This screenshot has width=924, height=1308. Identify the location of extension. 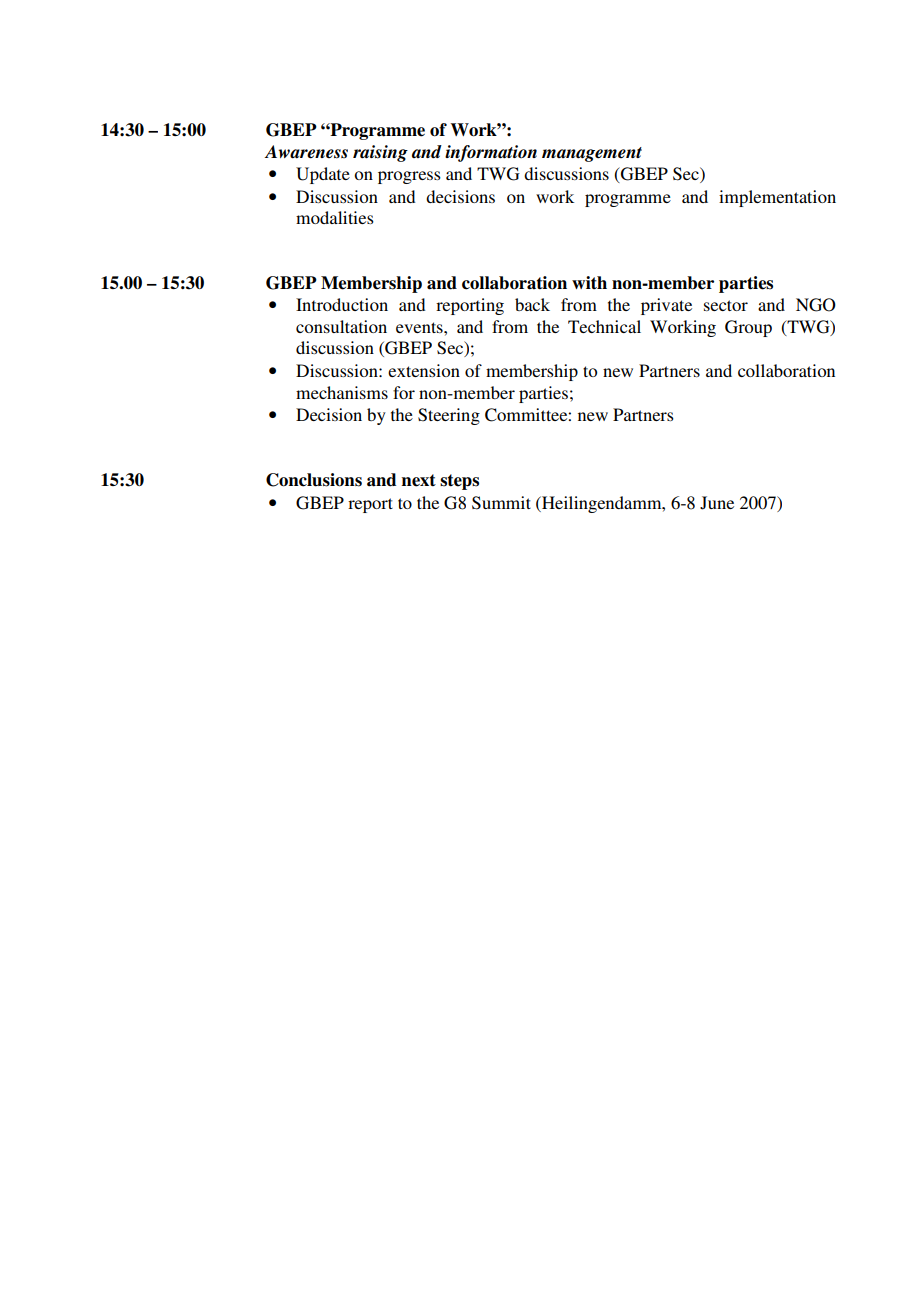
(424, 370).
